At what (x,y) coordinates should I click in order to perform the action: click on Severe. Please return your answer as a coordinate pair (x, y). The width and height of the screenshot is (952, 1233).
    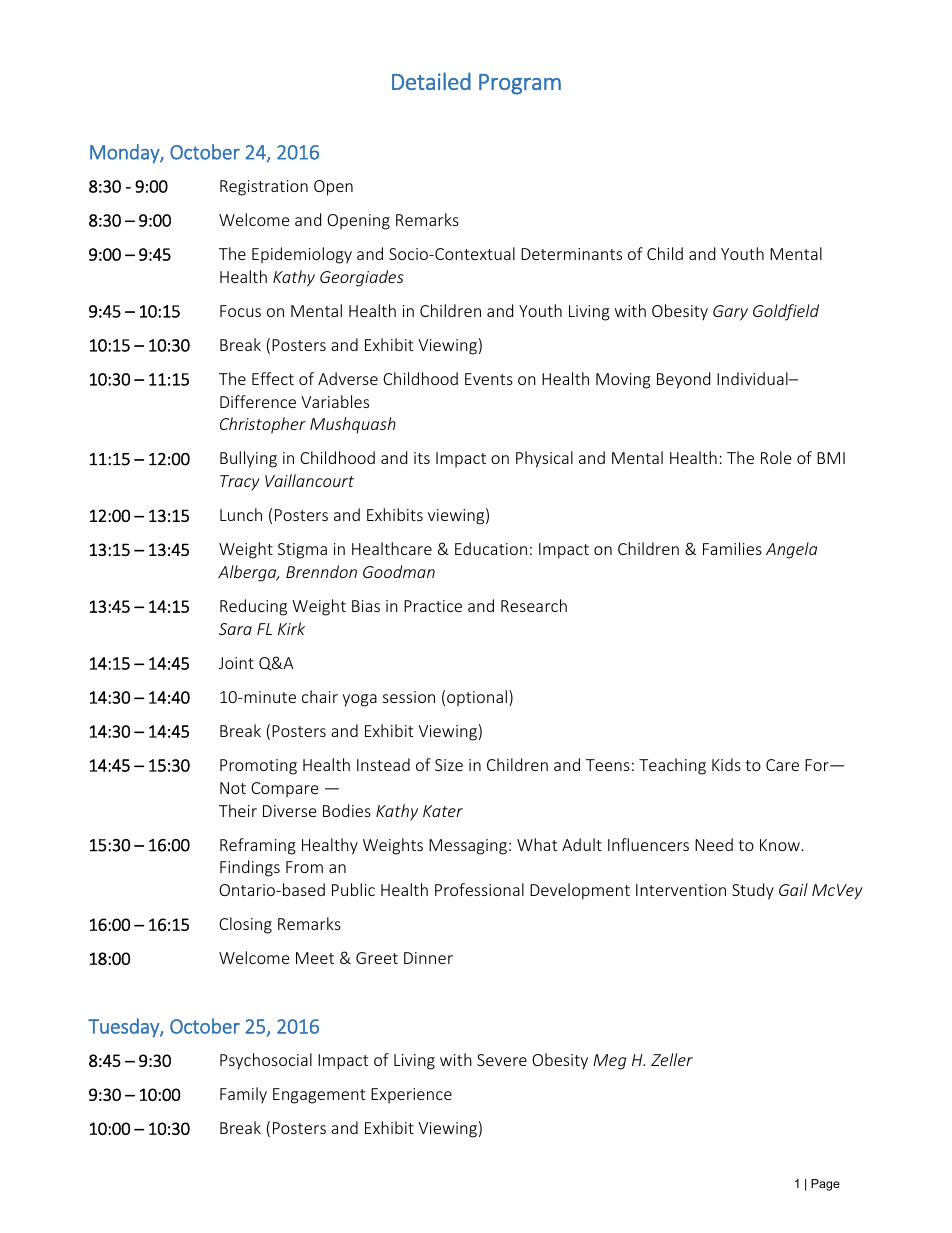
    Looking at the image, I should click on (502, 1060).
